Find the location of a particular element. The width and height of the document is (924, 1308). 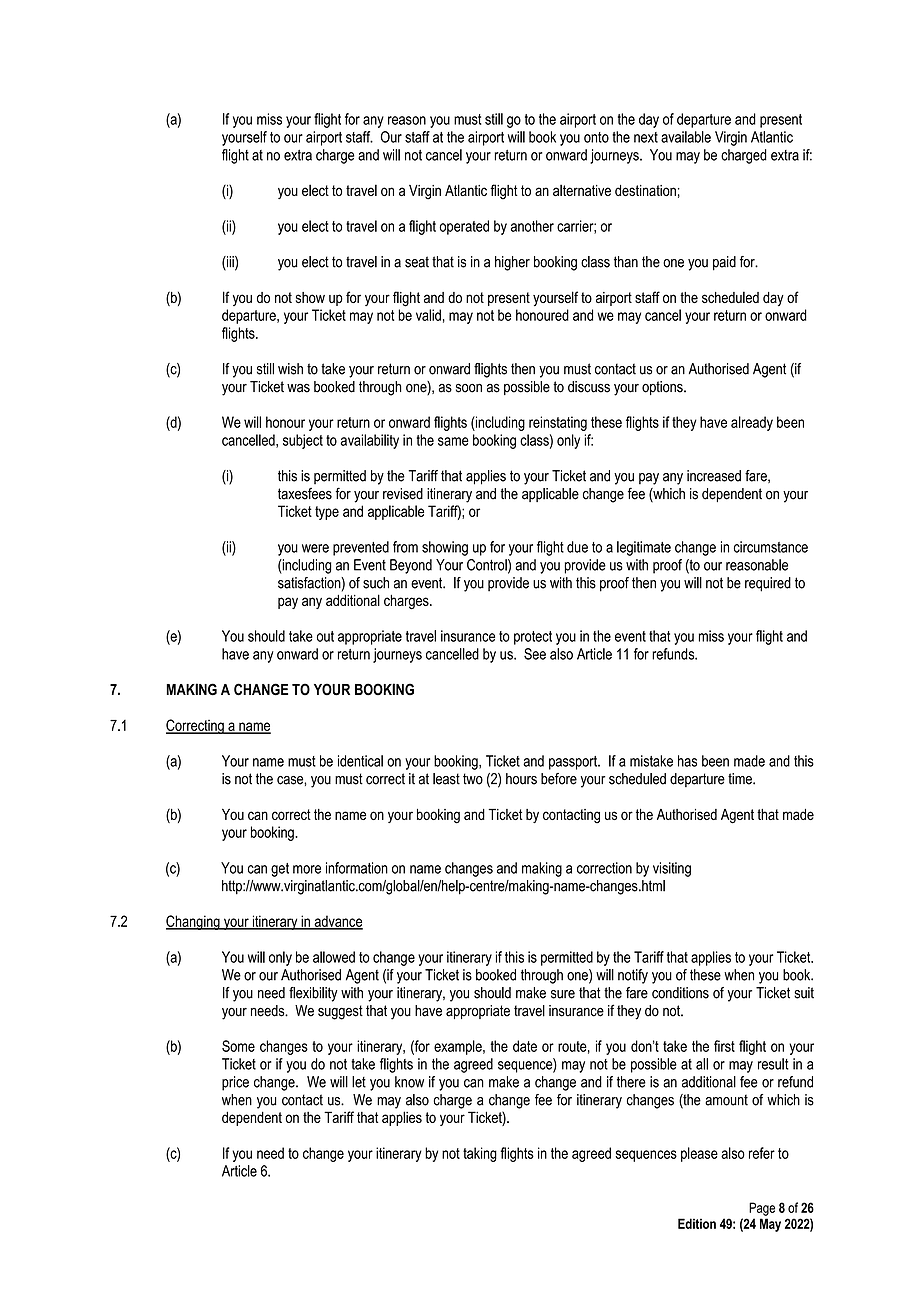

get is located at coordinates (280, 870).
